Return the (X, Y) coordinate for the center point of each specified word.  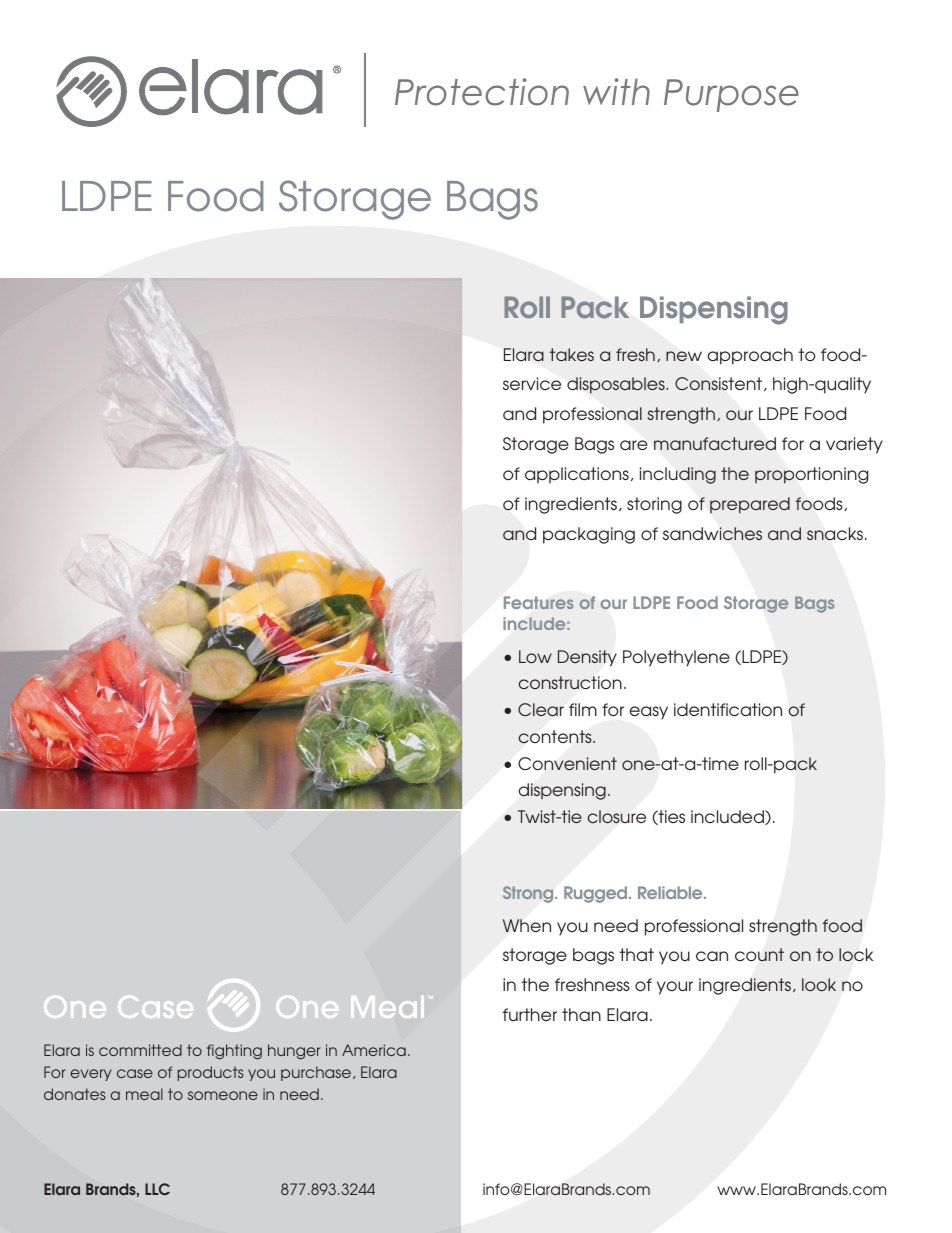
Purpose (731, 95)
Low (535, 656)
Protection (482, 92)
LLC (157, 1189)
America (374, 1050)
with (616, 91)
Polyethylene (676, 658)
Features (539, 602)
